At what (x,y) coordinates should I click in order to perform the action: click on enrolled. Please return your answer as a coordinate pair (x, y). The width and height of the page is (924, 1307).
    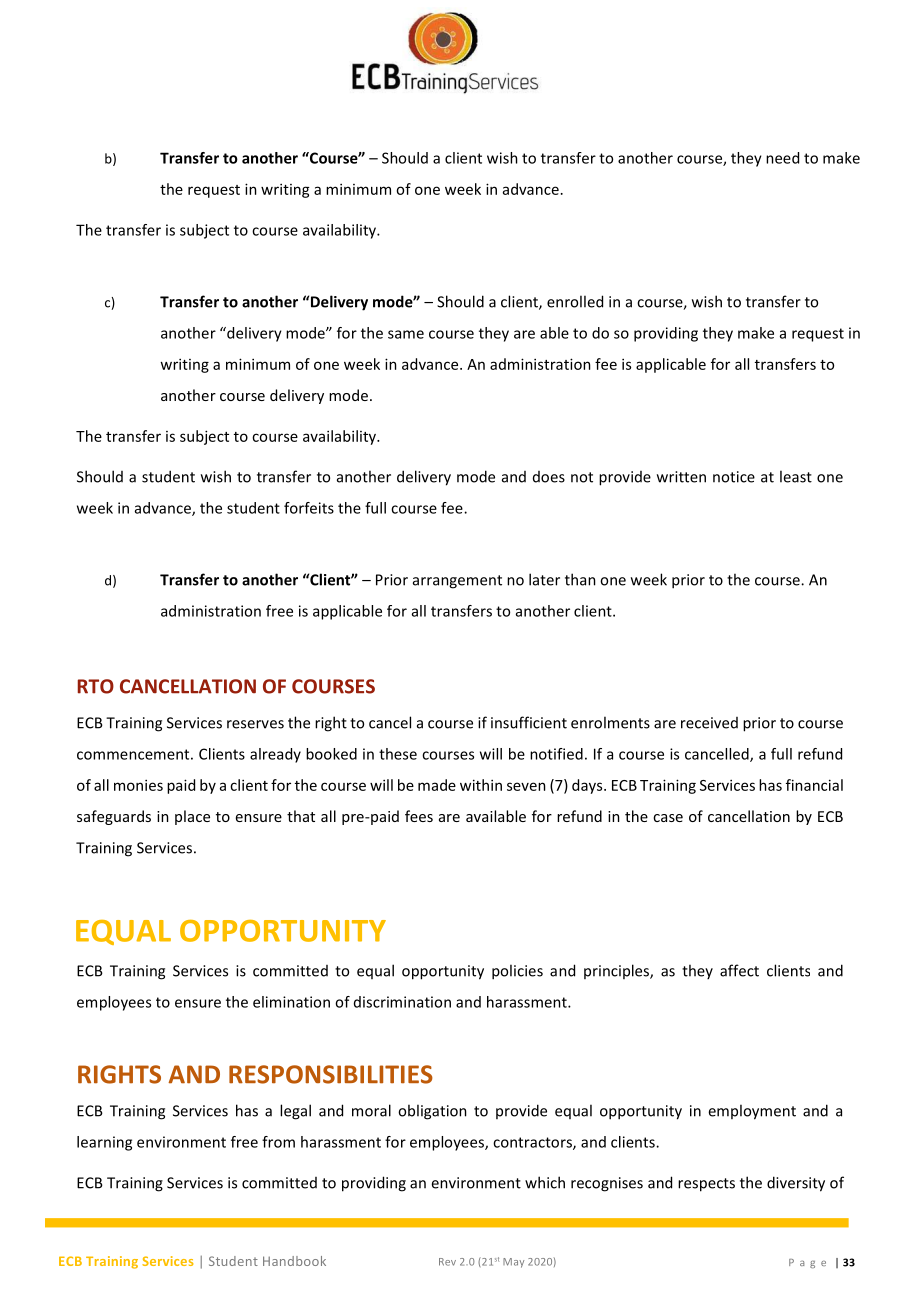
    Looking at the image, I should click on (575, 301).
